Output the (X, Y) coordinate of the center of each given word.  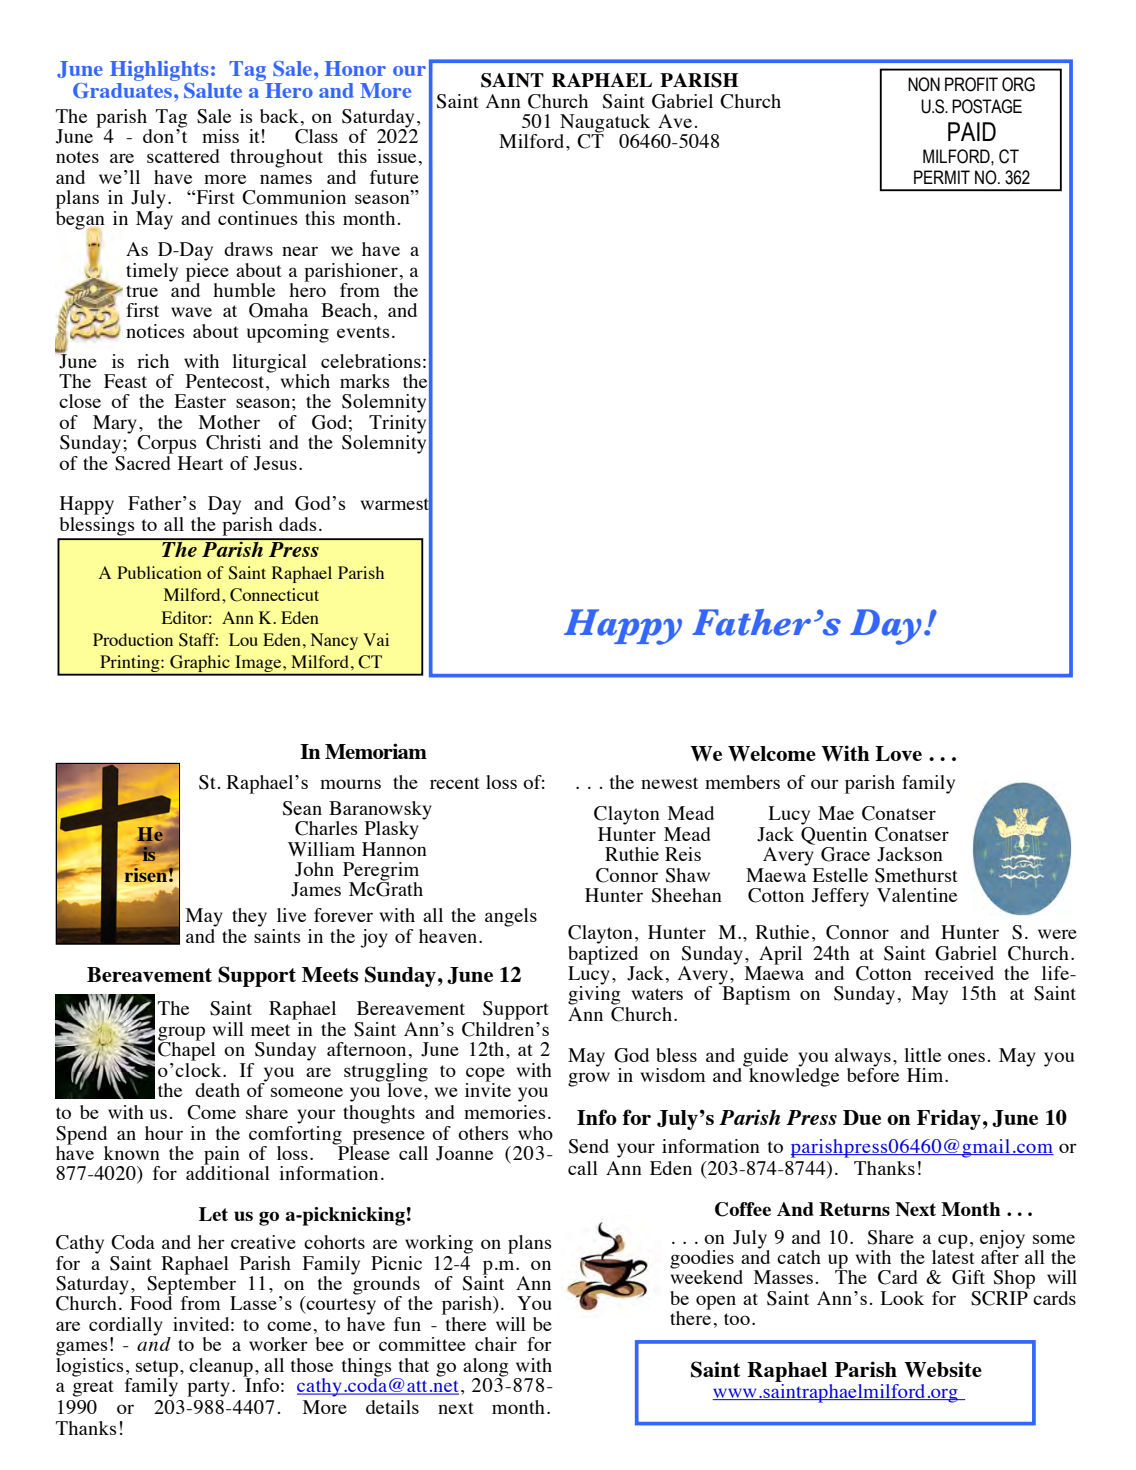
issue (396, 156)
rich (153, 361)
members (742, 782)
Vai (376, 639)
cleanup (221, 1368)
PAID (972, 131)
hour (164, 1133)
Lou (243, 639)
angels (511, 917)
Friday (949, 1119)
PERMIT (942, 177)
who (535, 1133)
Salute (213, 90)
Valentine (917, 895)
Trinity (397, 424)
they (249, 917)
